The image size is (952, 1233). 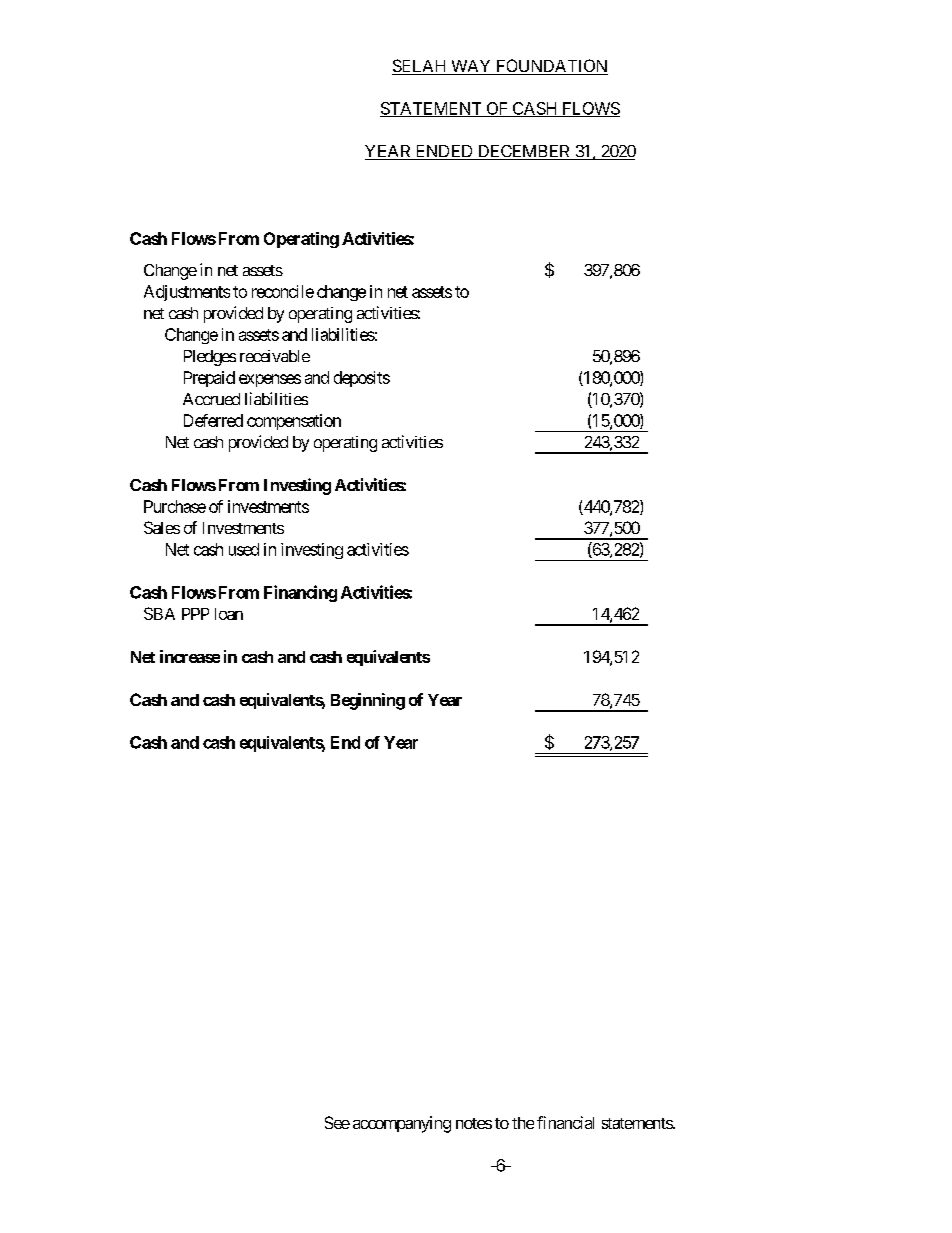 What do you see at coordinates (402, 1124) in the screenshot?
I see `accompanying` at bounding box center [402, 1124].
